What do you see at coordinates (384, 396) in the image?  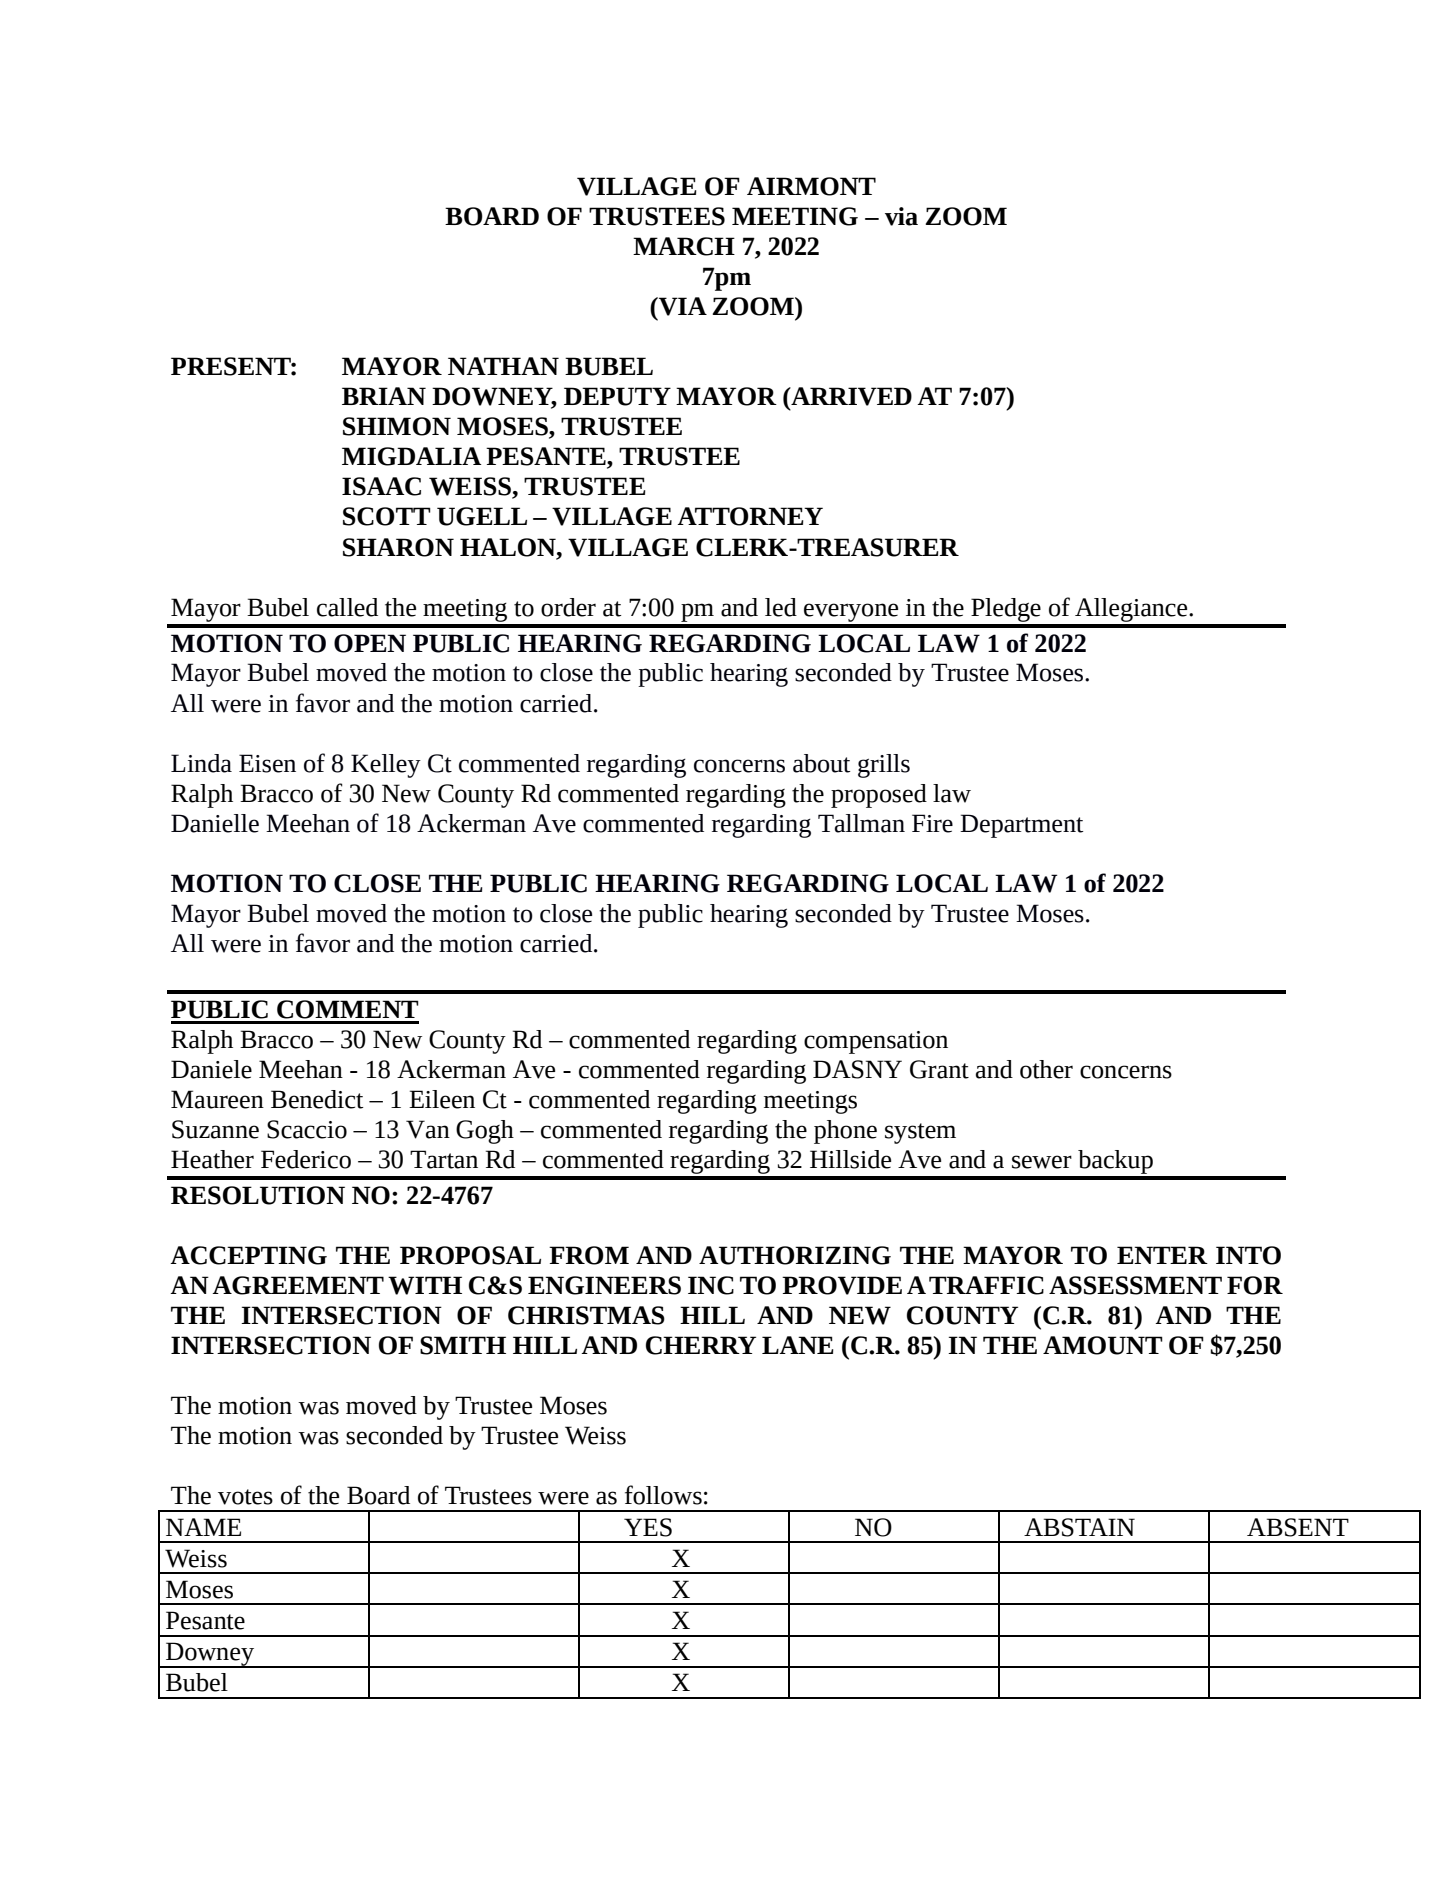 I see `BRIAN` at bounding box center [384, 396].
